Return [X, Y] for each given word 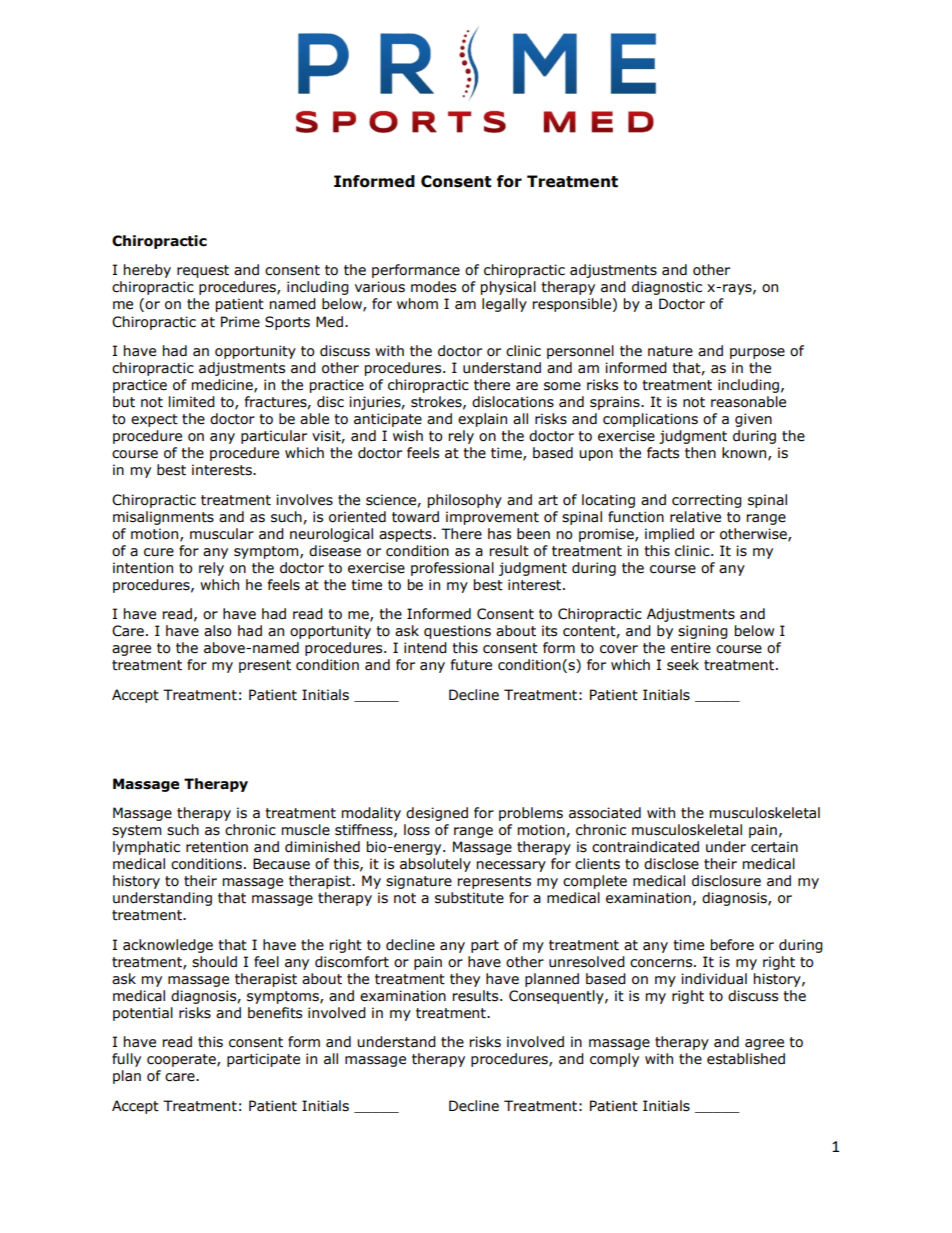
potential [143, 1014]
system [136, 831]
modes [433, 287]
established [746, 1059]
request [203, 271]
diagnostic [667, 288]
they [465, 980]
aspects [406, 535]
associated [605, 813]
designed [437, 814]
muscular [222, 534]
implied [669, 535]
